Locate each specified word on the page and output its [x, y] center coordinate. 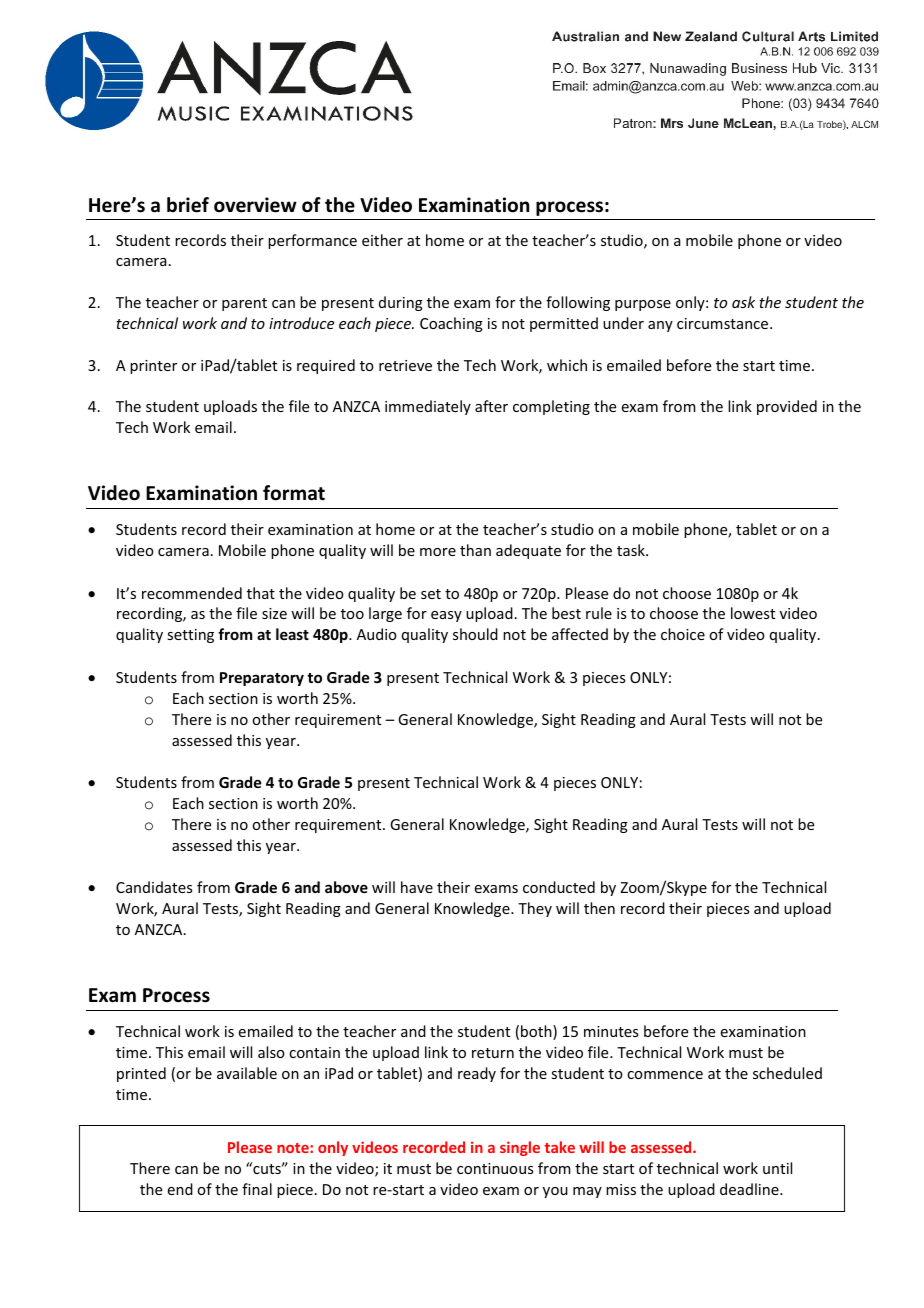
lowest [753, 613]
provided [787, 407]
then [599, 908]
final [257, 1189]
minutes [611, 1031]
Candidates [154, 887]
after [491, 406]
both [537, 1032]
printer [153, 367]
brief [188, 205]
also [271, 1052]
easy [446, 616]
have [417, 887]
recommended [192, 593]
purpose [643, 305]
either [382, 240]
